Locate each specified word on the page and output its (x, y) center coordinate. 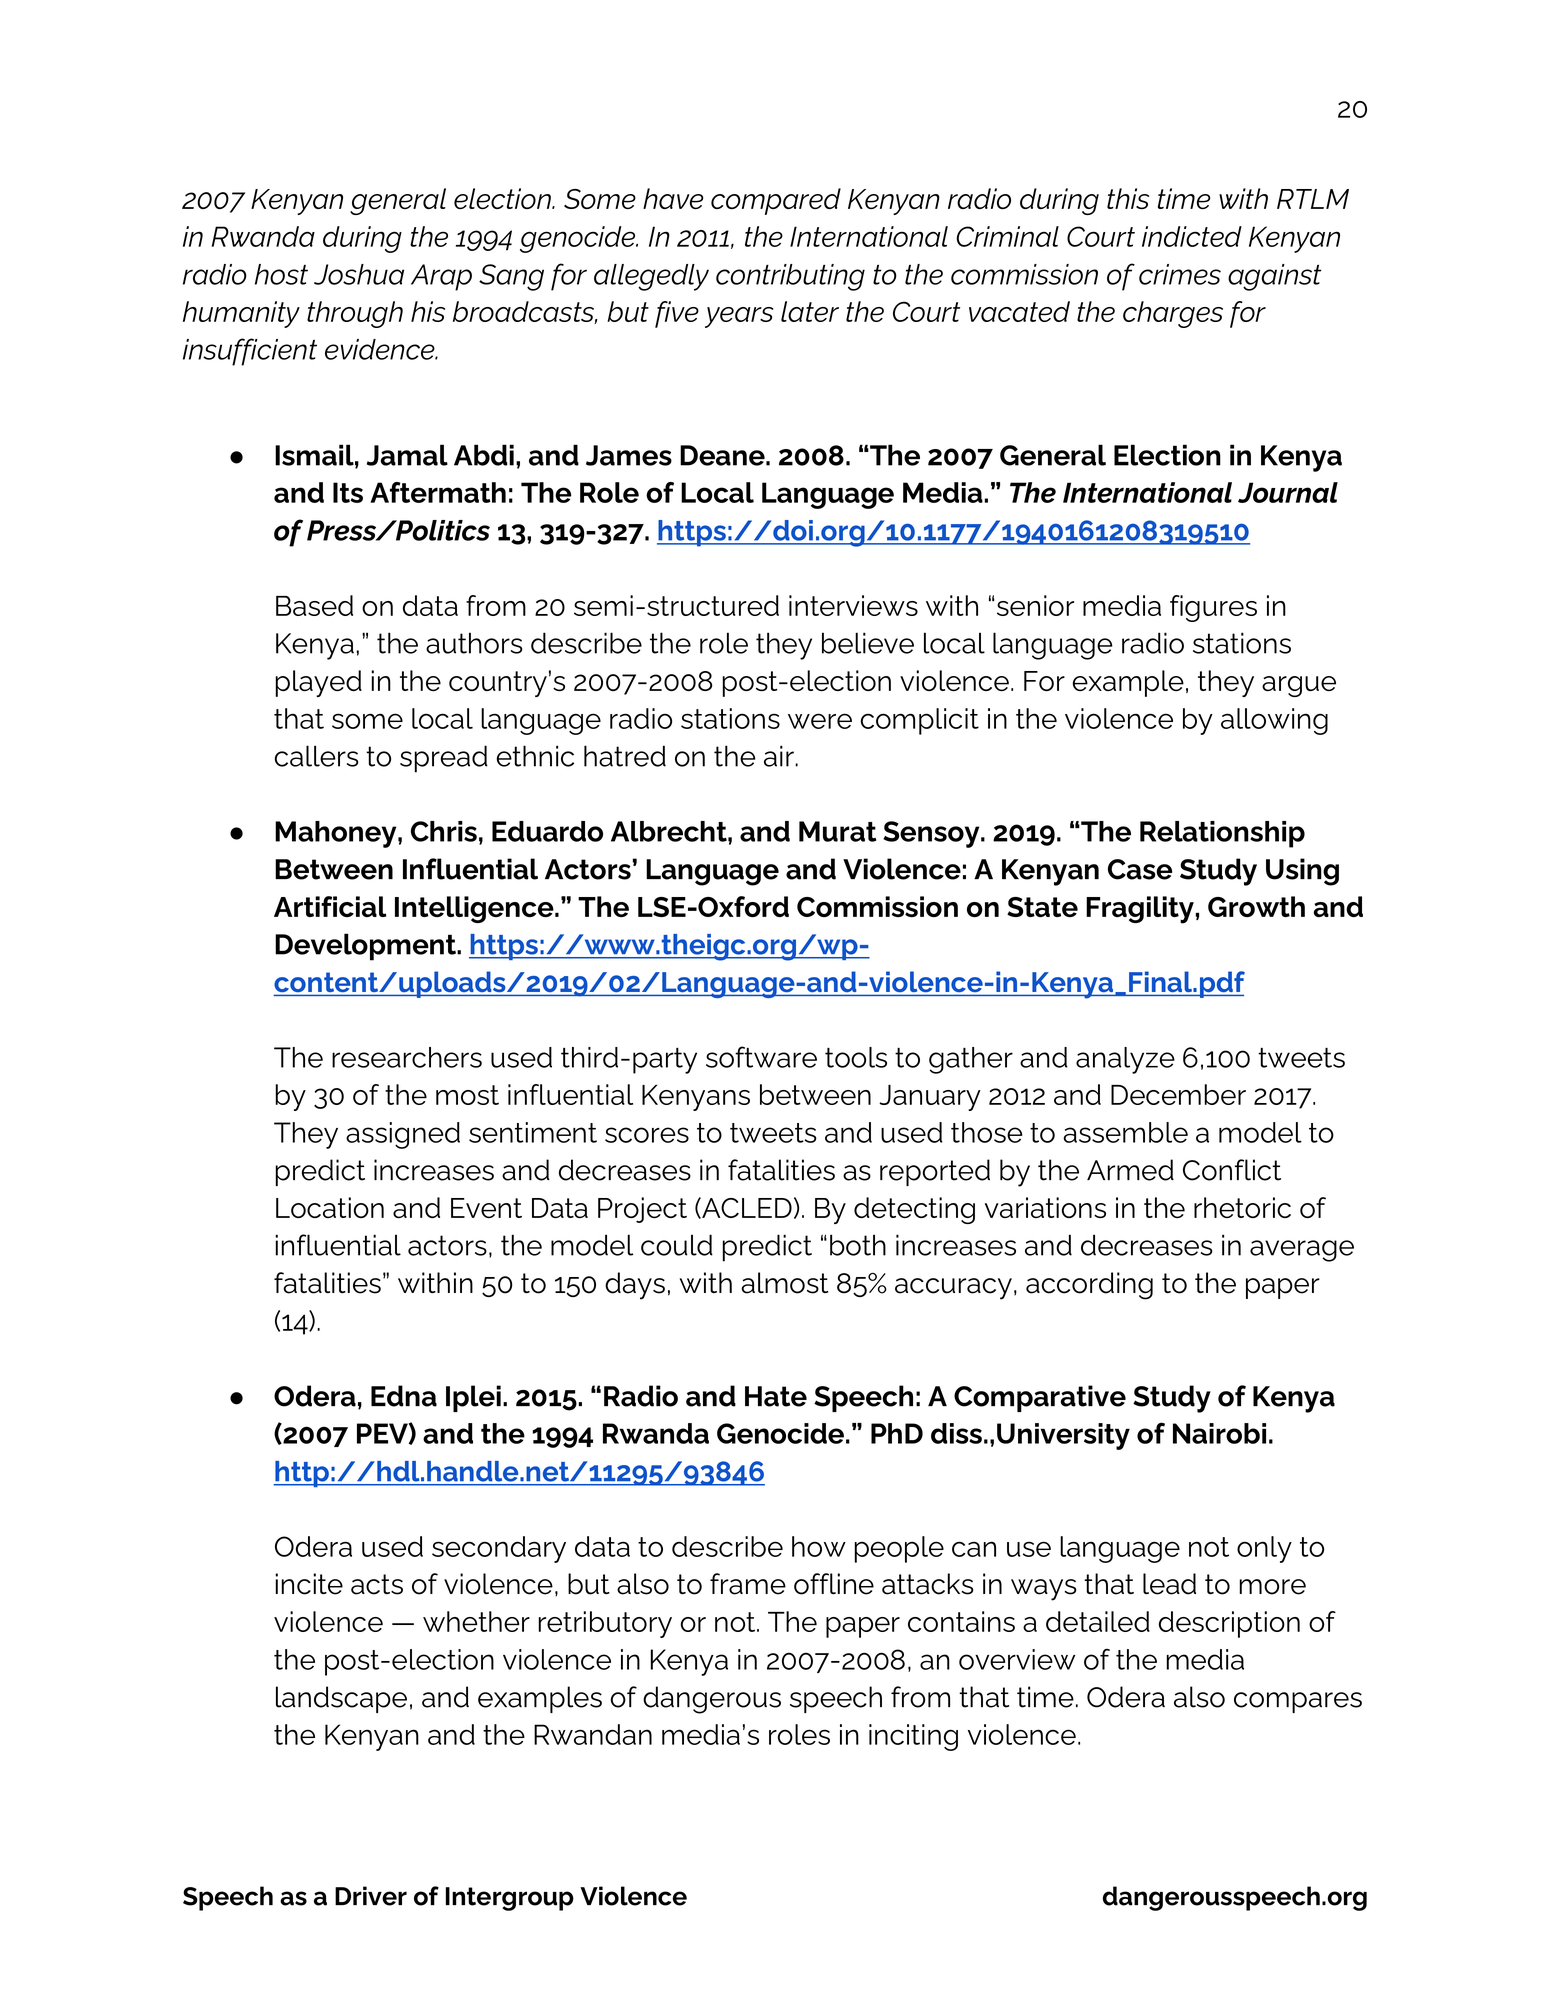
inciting (913, 1737)
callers (317, 756)
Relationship (1222, 834)
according (1089, 1286)
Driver (371, 1896)
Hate (776, 1396)
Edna (404, 1396)
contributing (790, 277)
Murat (838, 831)
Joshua (359, 274)
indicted (1192, 236)
